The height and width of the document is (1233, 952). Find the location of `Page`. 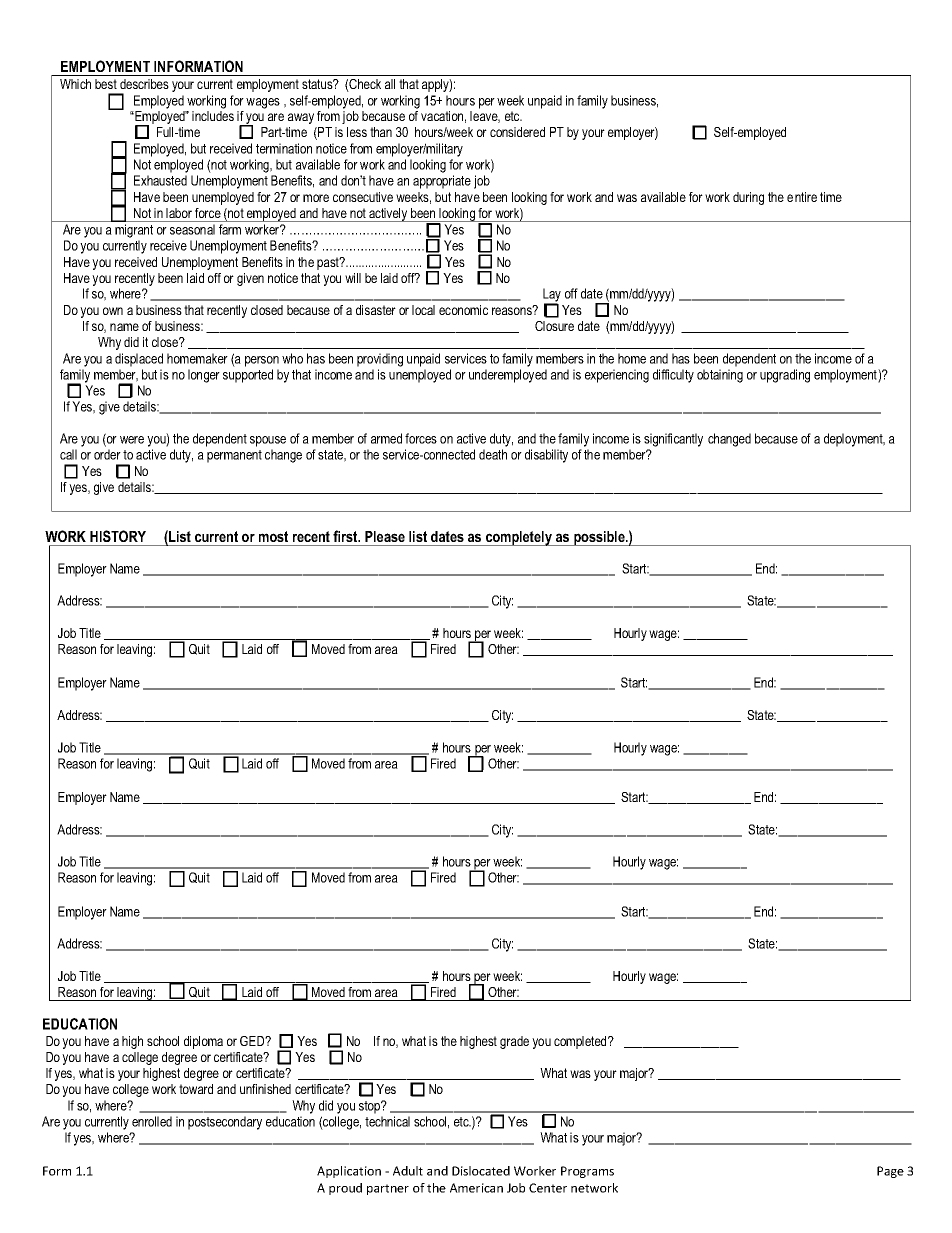

Page is located at coordinates (890, 1172).
